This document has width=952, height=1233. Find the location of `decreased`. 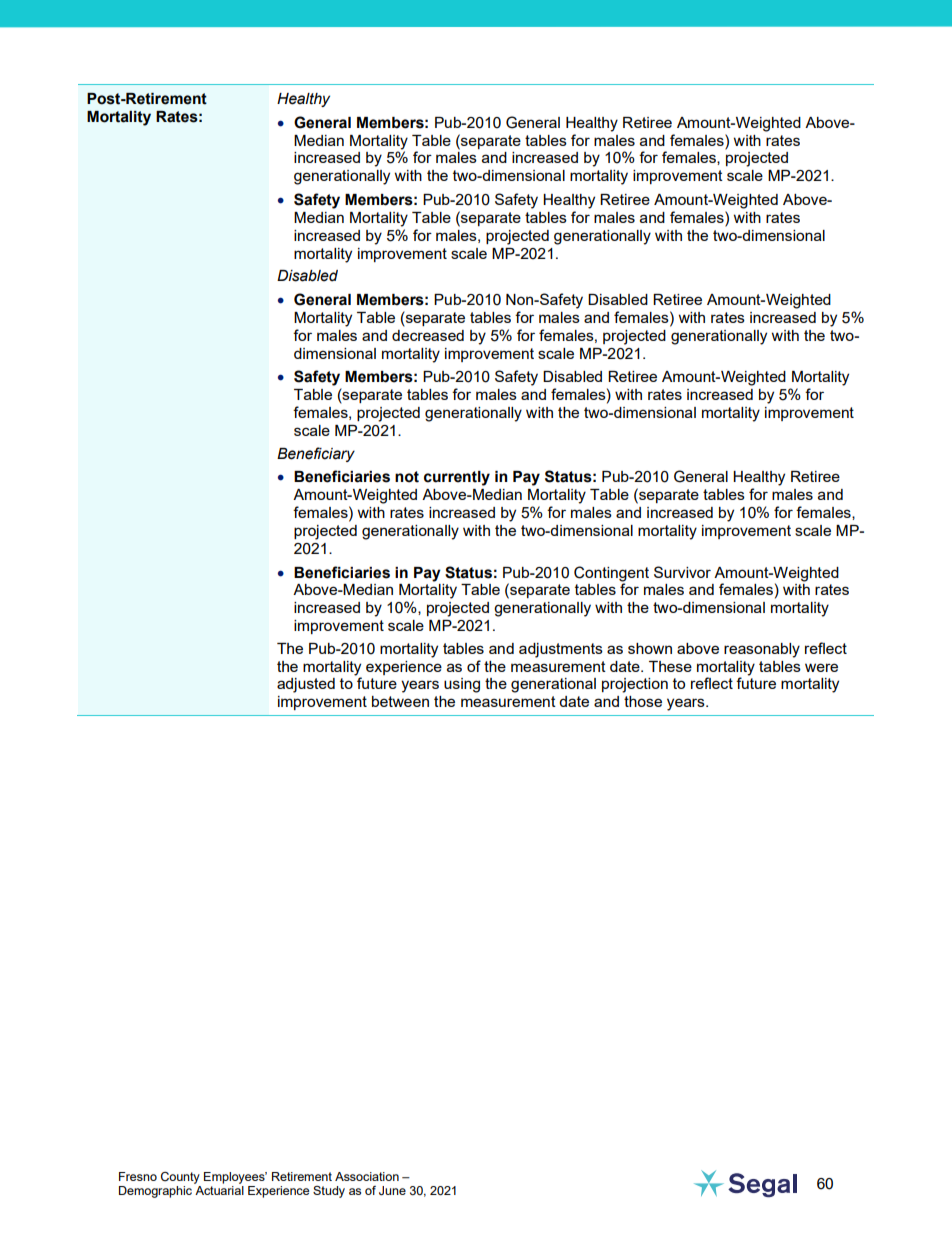

decreased is located at coordinates (428, 335).
